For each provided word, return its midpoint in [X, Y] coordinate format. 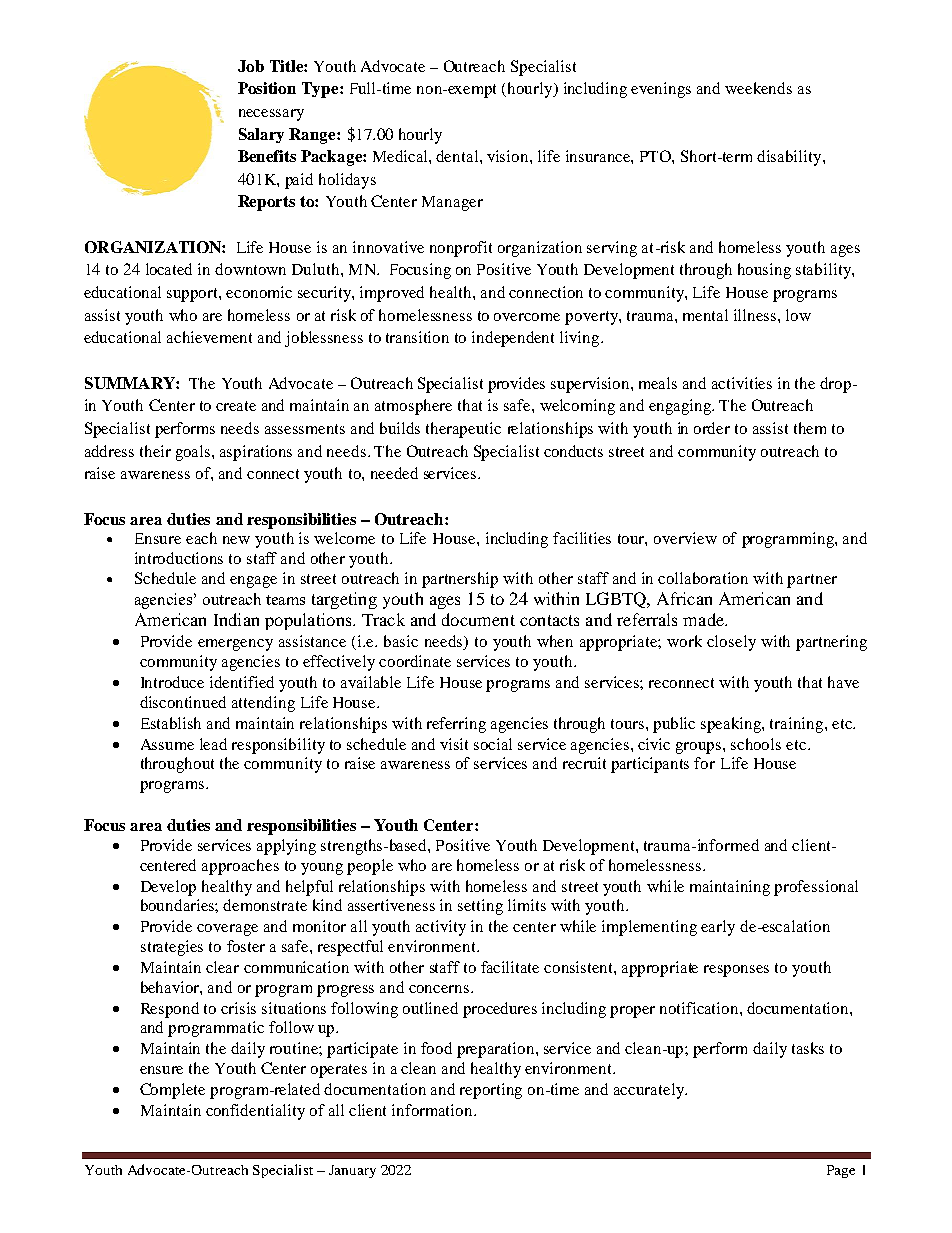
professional [816, 888]
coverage [227, 930]
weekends [758, 88]
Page [841, 1171]
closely [731, 643]
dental [458, 156]
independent [513, 339]
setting [480, 907]
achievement [209, 337]
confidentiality [255, 1112]
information [433, 1110]
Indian [236, 619]
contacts [549, 620]
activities [742, 383]
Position [267, 88]
